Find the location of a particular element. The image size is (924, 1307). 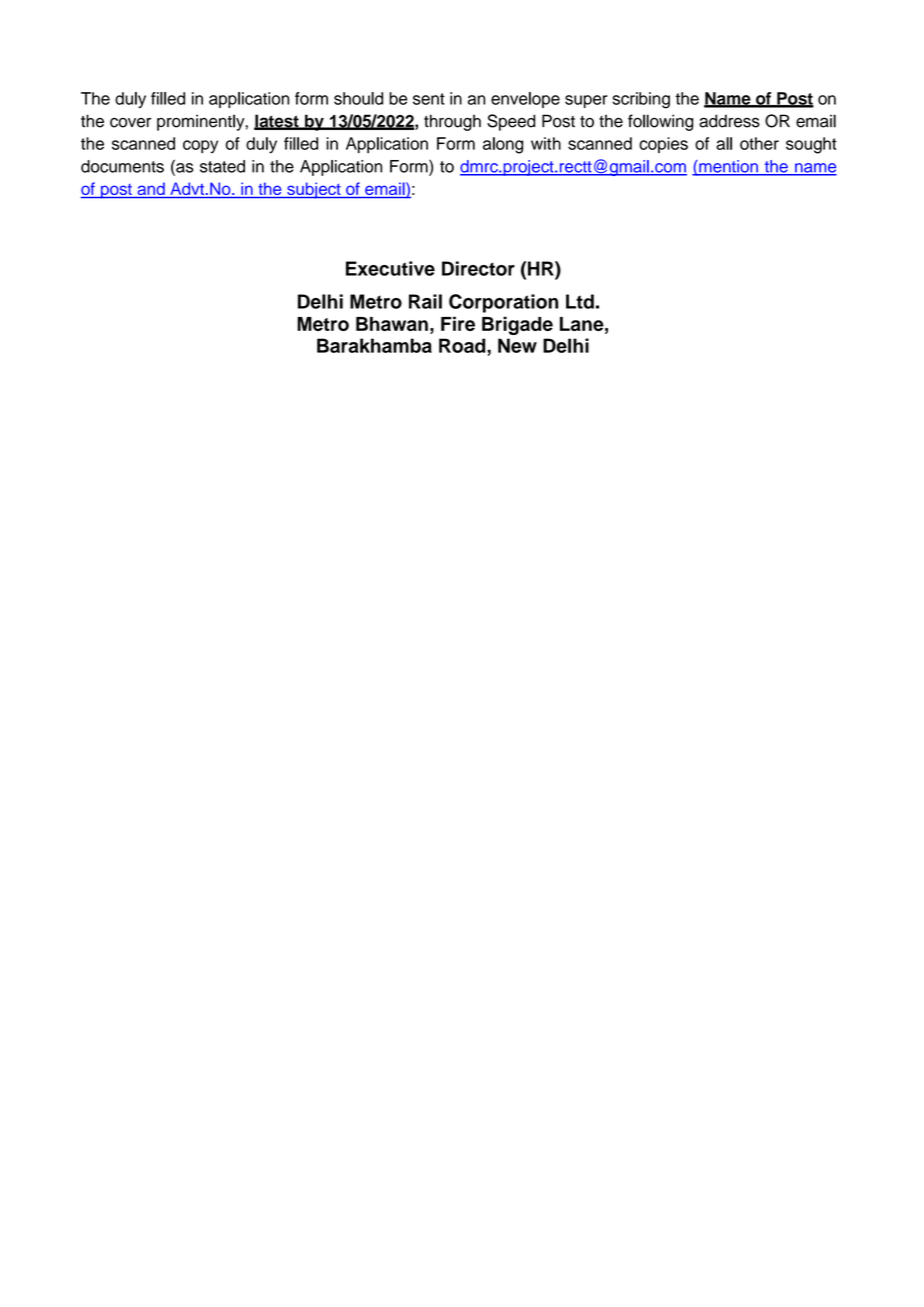

subject is located at coordinates (314, 190).
